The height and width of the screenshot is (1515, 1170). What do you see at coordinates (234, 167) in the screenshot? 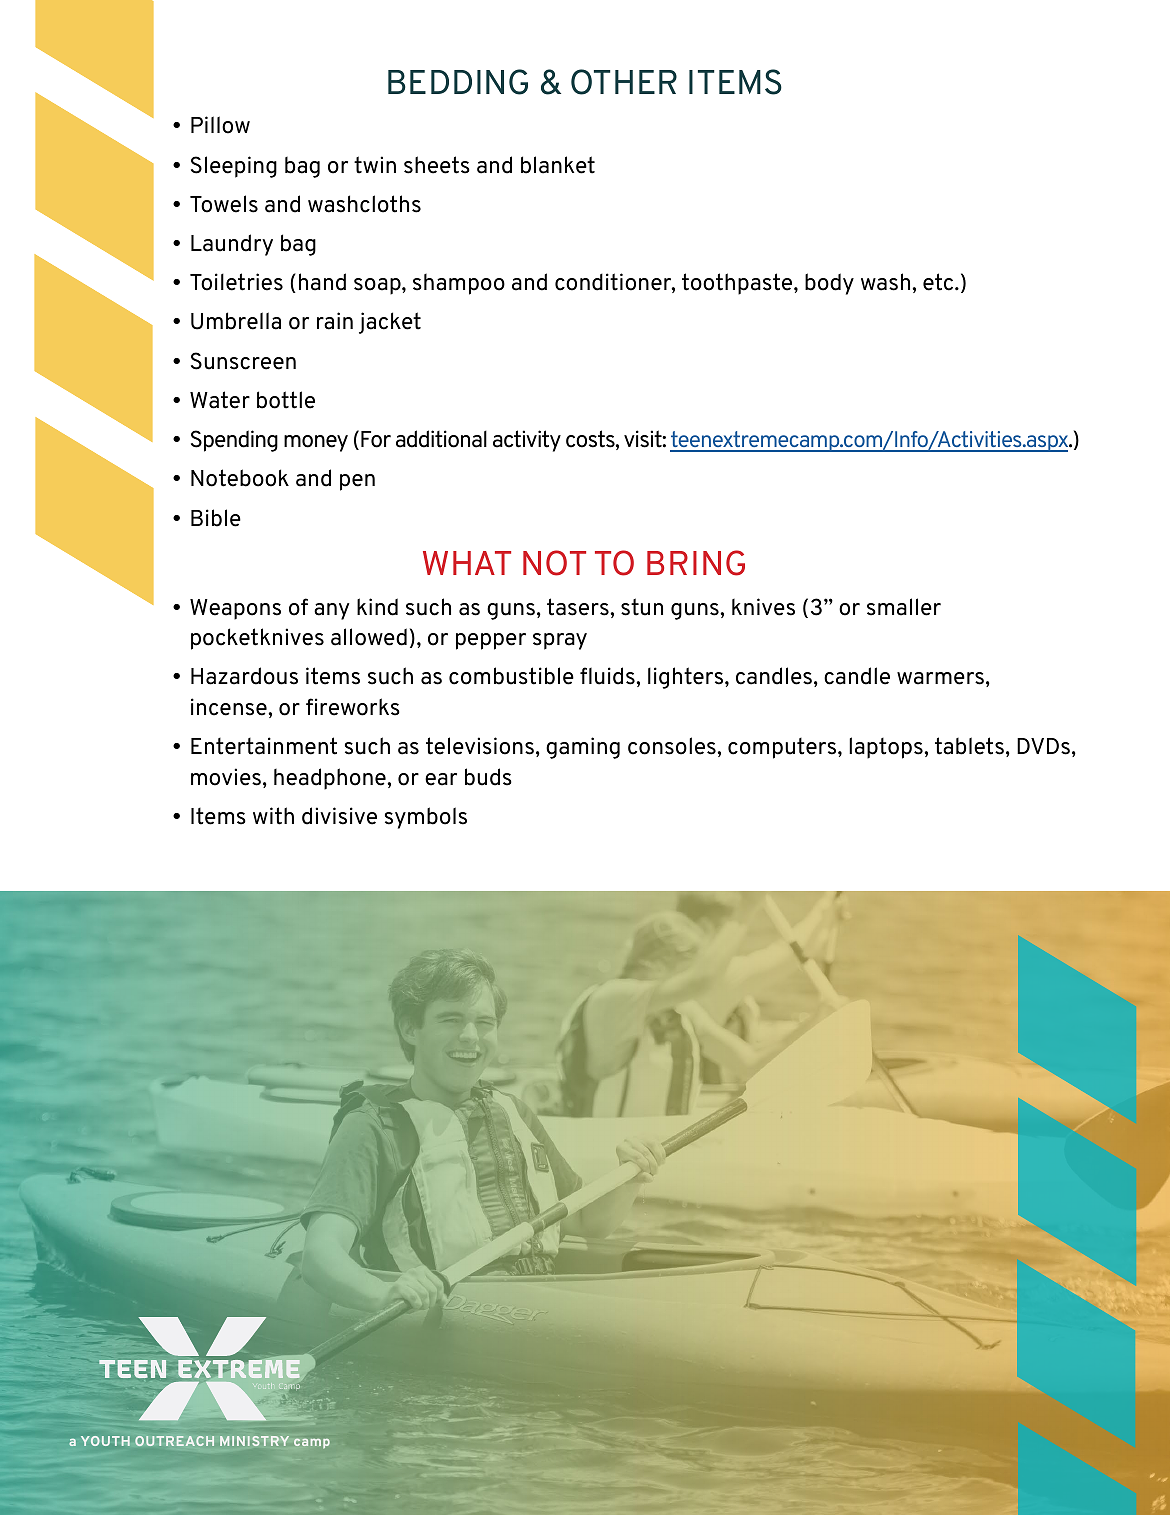
I see `Sleeping` at bounding box center [234, 167].
